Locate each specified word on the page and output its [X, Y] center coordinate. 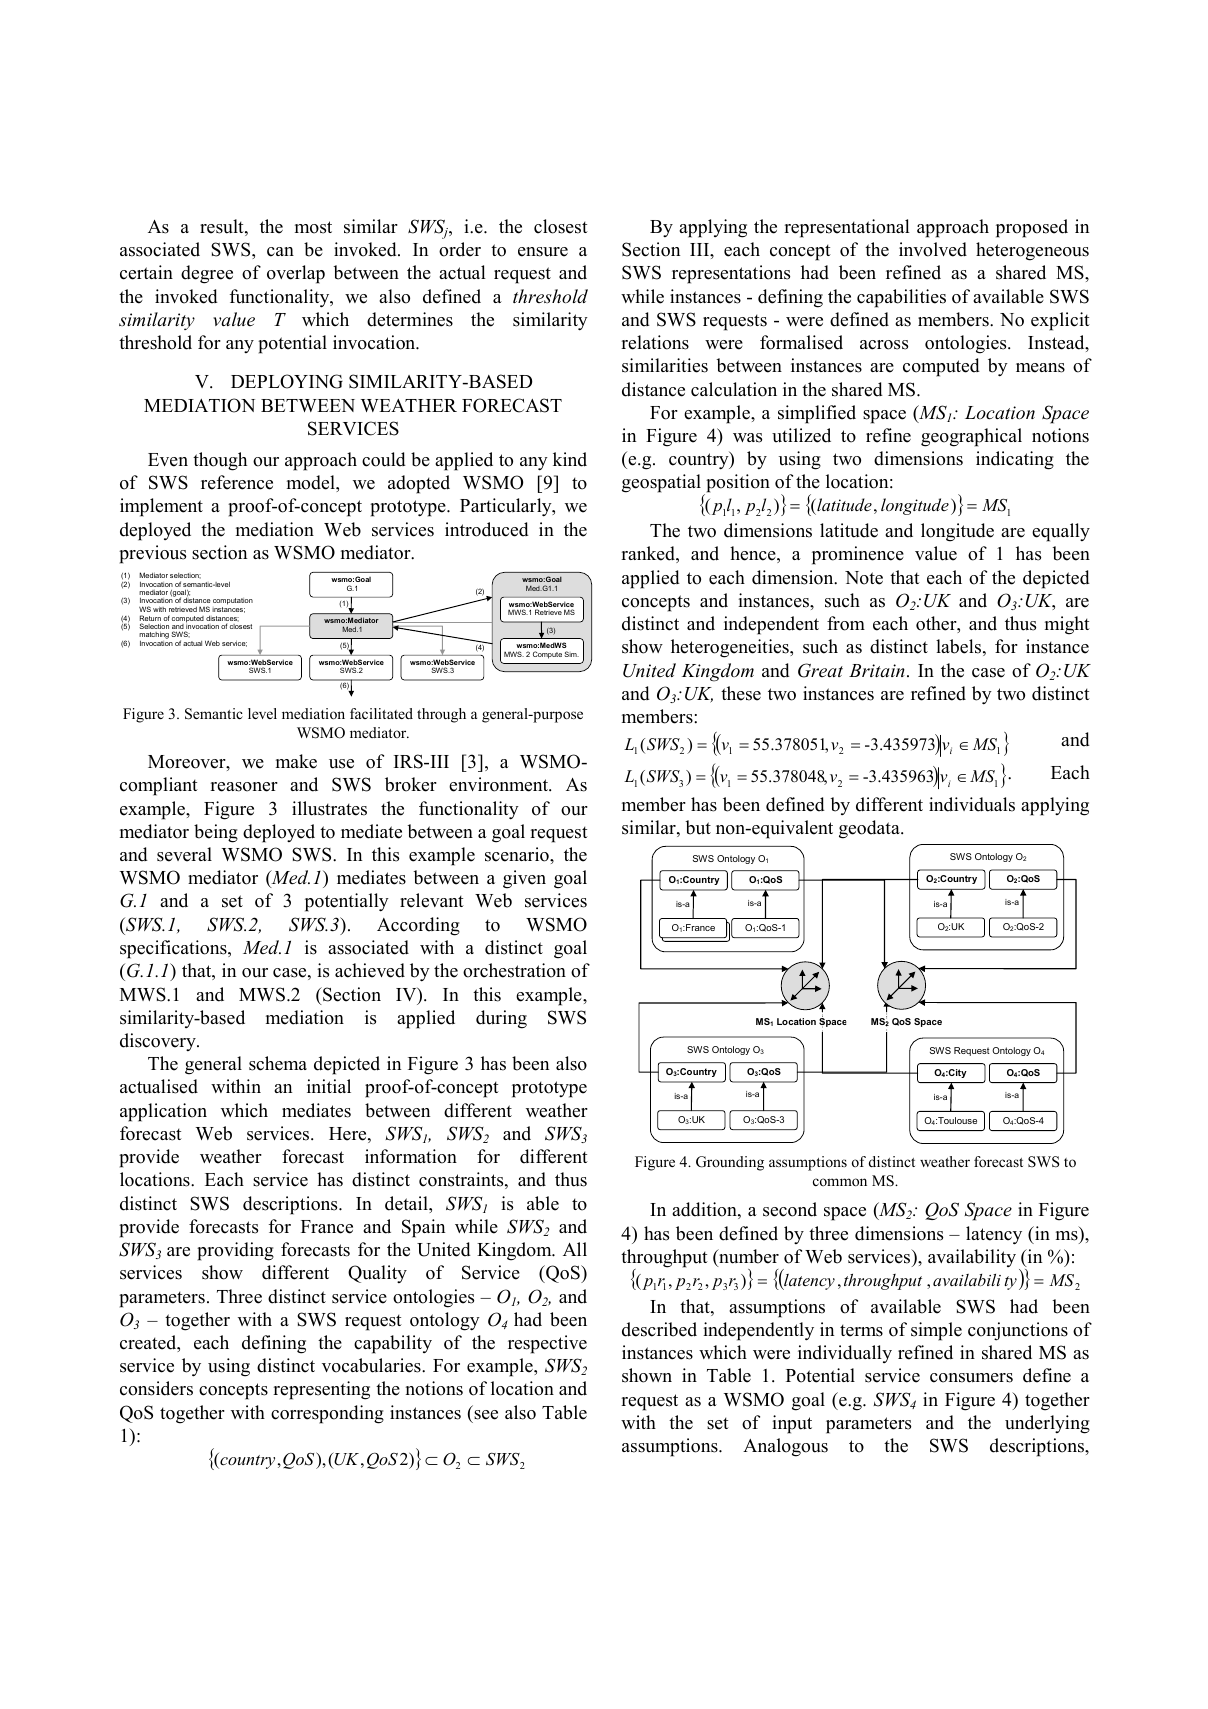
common [840, 1182]
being [216, 833]
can [280, 252]
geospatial [663, 485]
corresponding [327, 1414]
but [698, 827]
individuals [972, 804]
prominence [858, 555]
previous [152, 554]
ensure [543, 252]
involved [933, 249]
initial [329, 1086]
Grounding [730, 1163]
